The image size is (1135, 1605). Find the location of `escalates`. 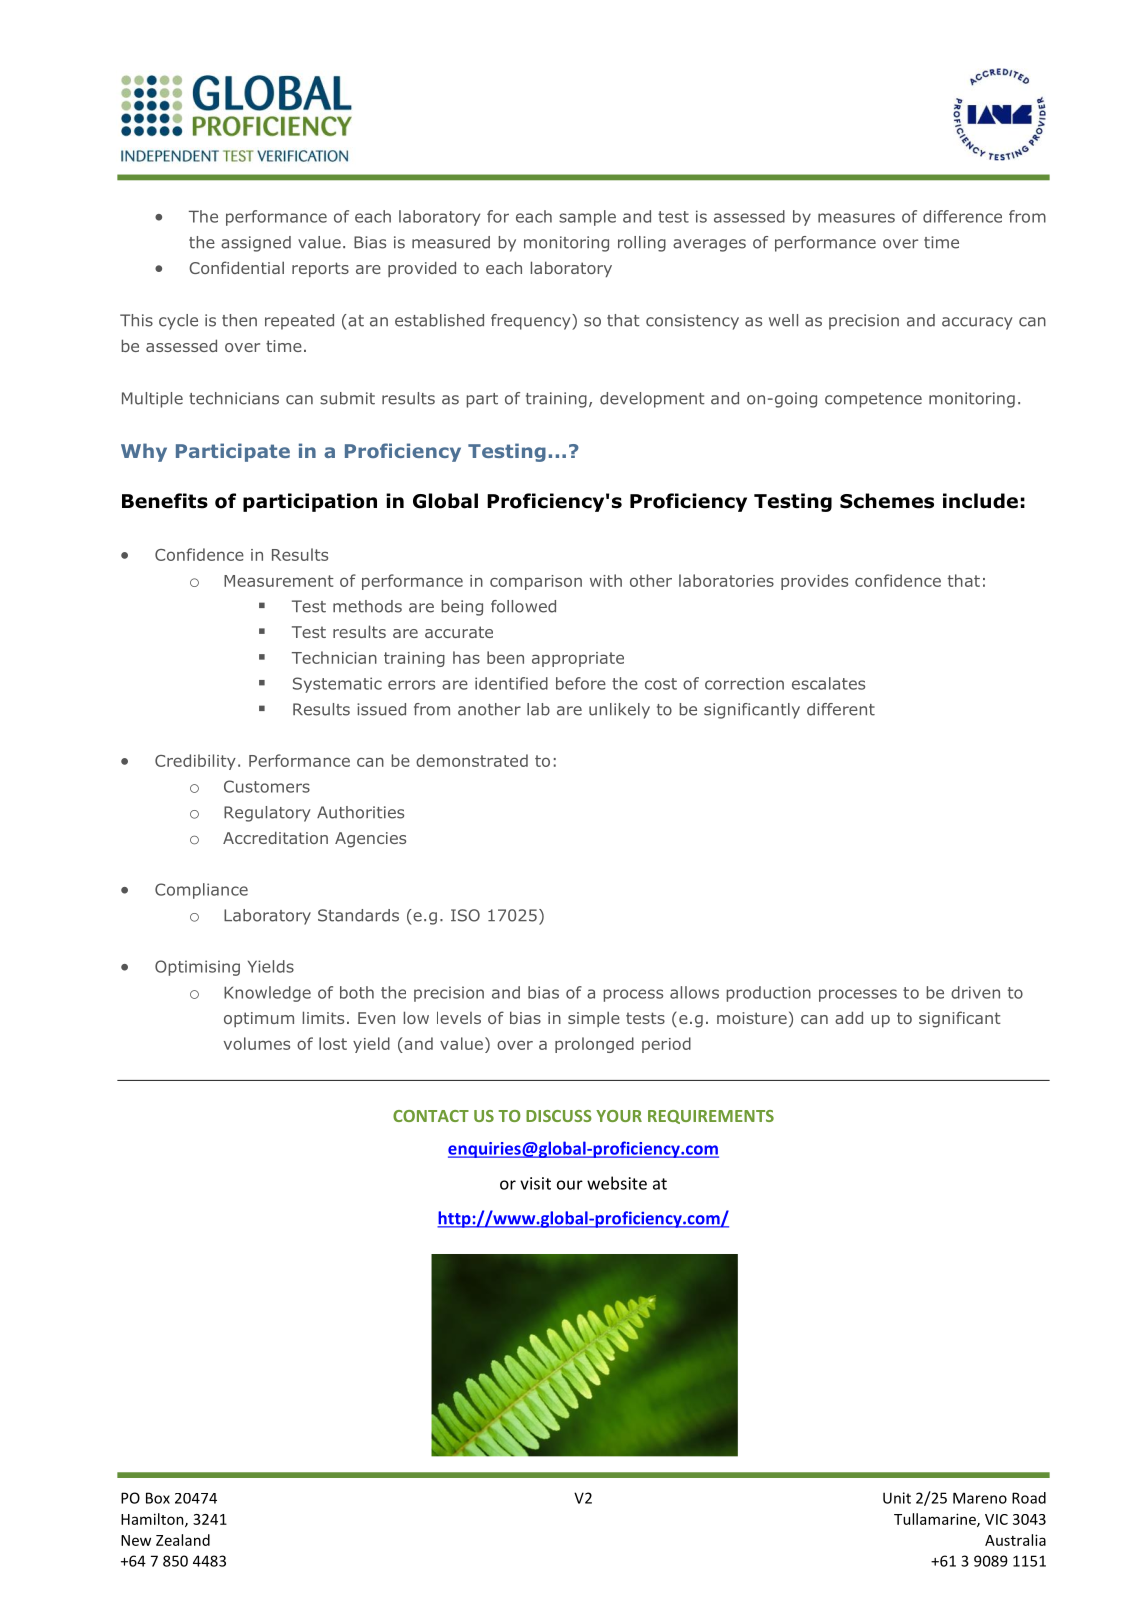

escalates is located at coordinates (828, 683).
